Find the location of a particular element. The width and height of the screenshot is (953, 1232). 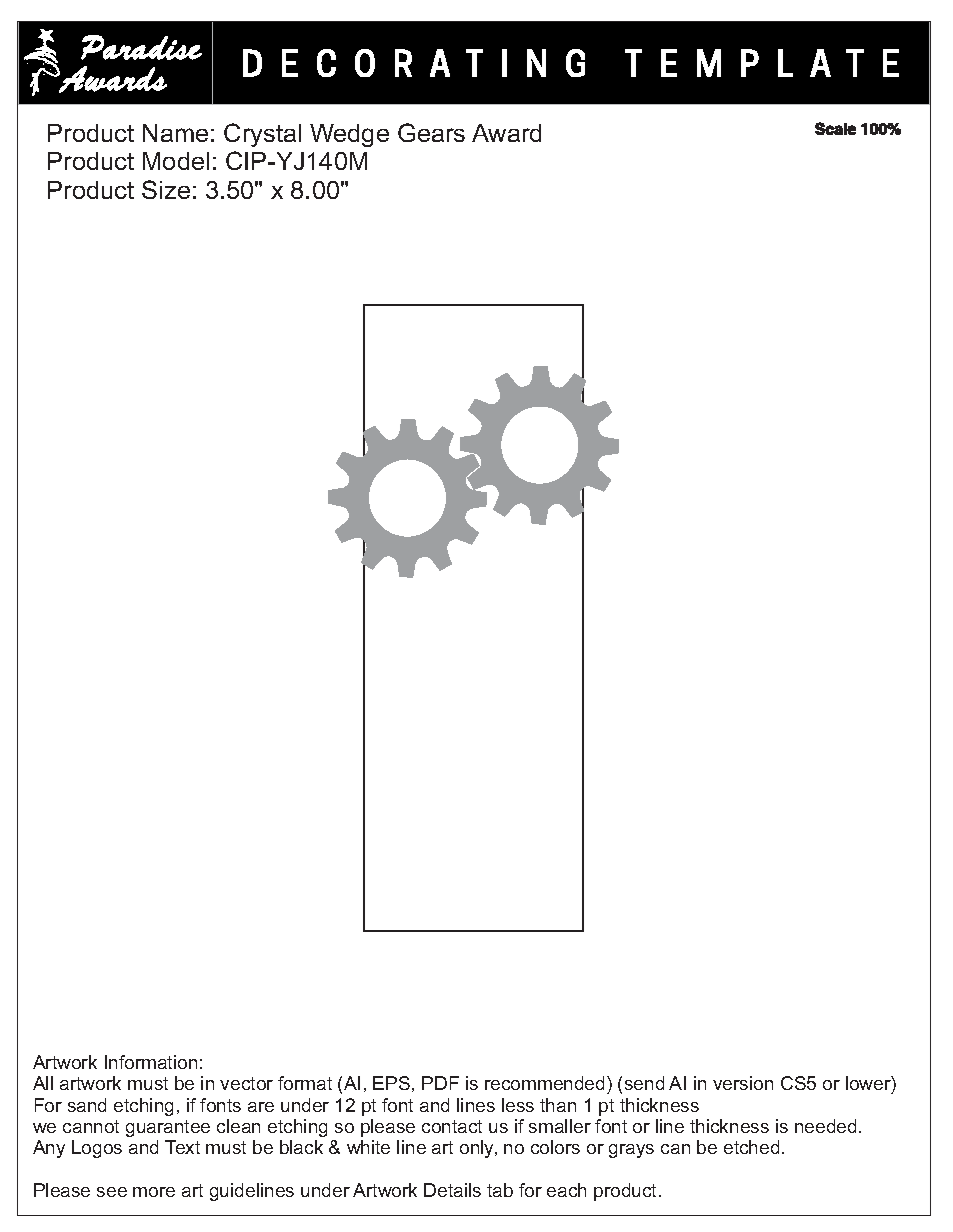

etched is located at coordinates (751, 1147).
